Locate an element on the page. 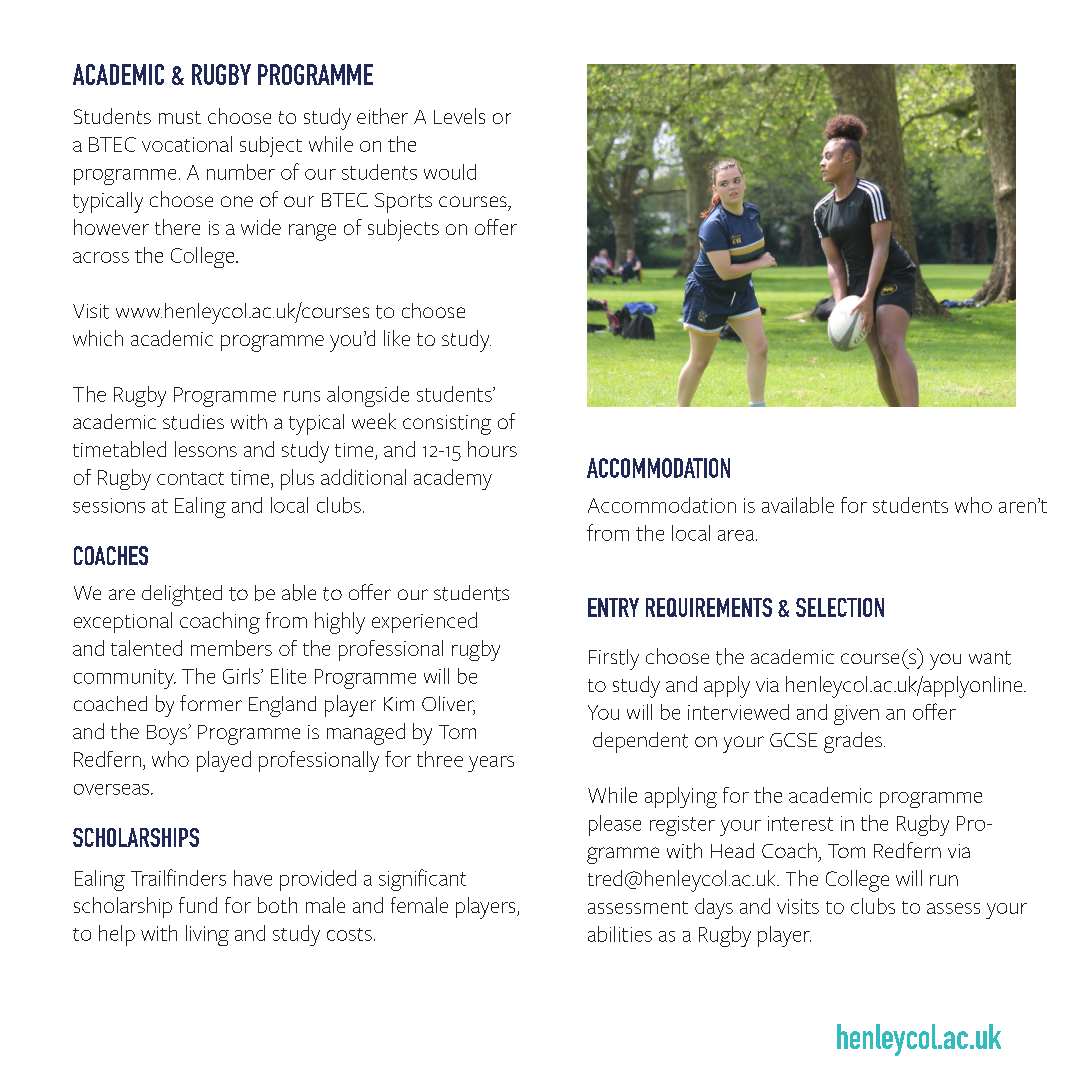 The height and width of the document is (1092, 1092). area is located at coordinates (737, 535).
